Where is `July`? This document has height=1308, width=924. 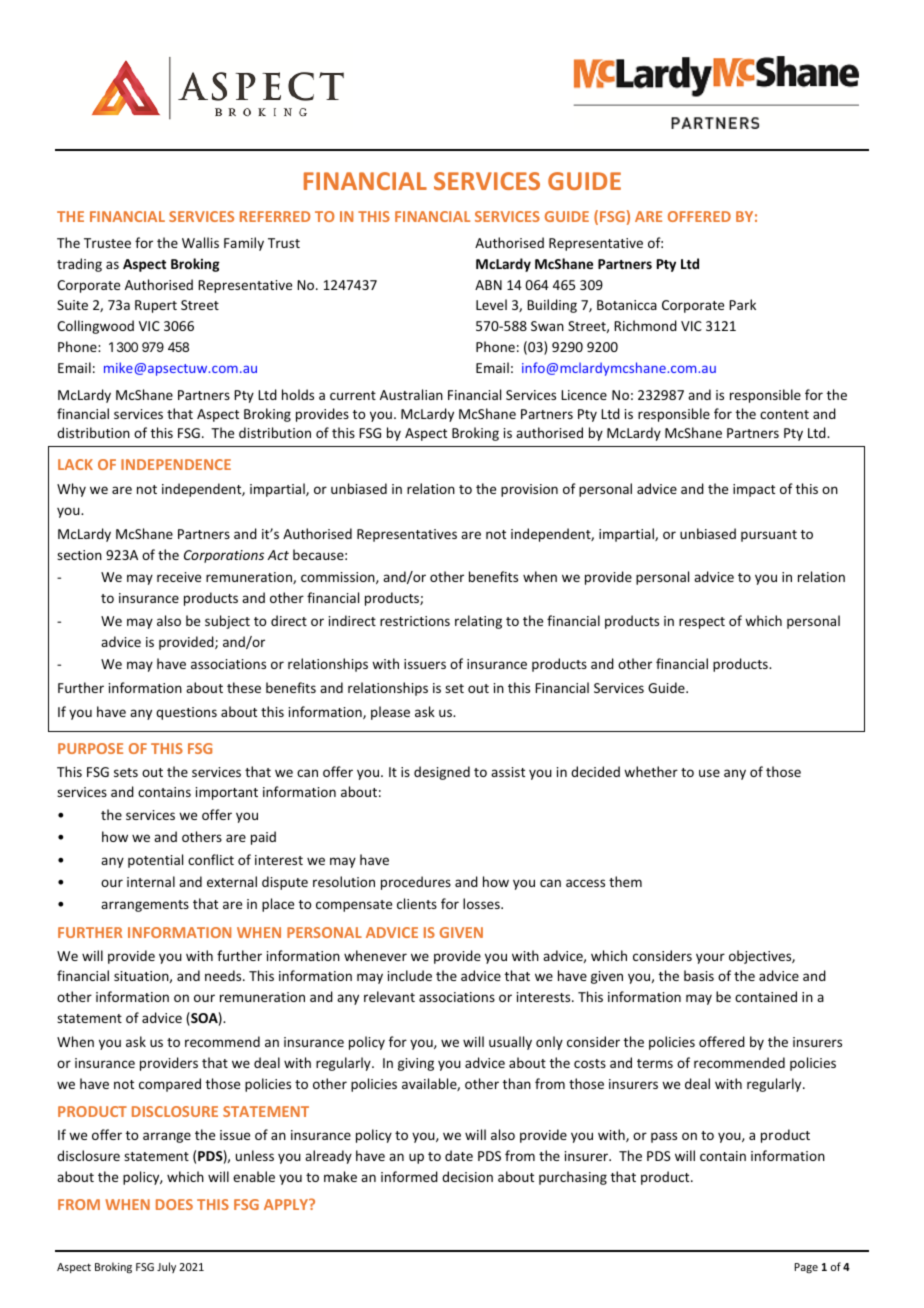 July is located at coordinates (166, 1267).
